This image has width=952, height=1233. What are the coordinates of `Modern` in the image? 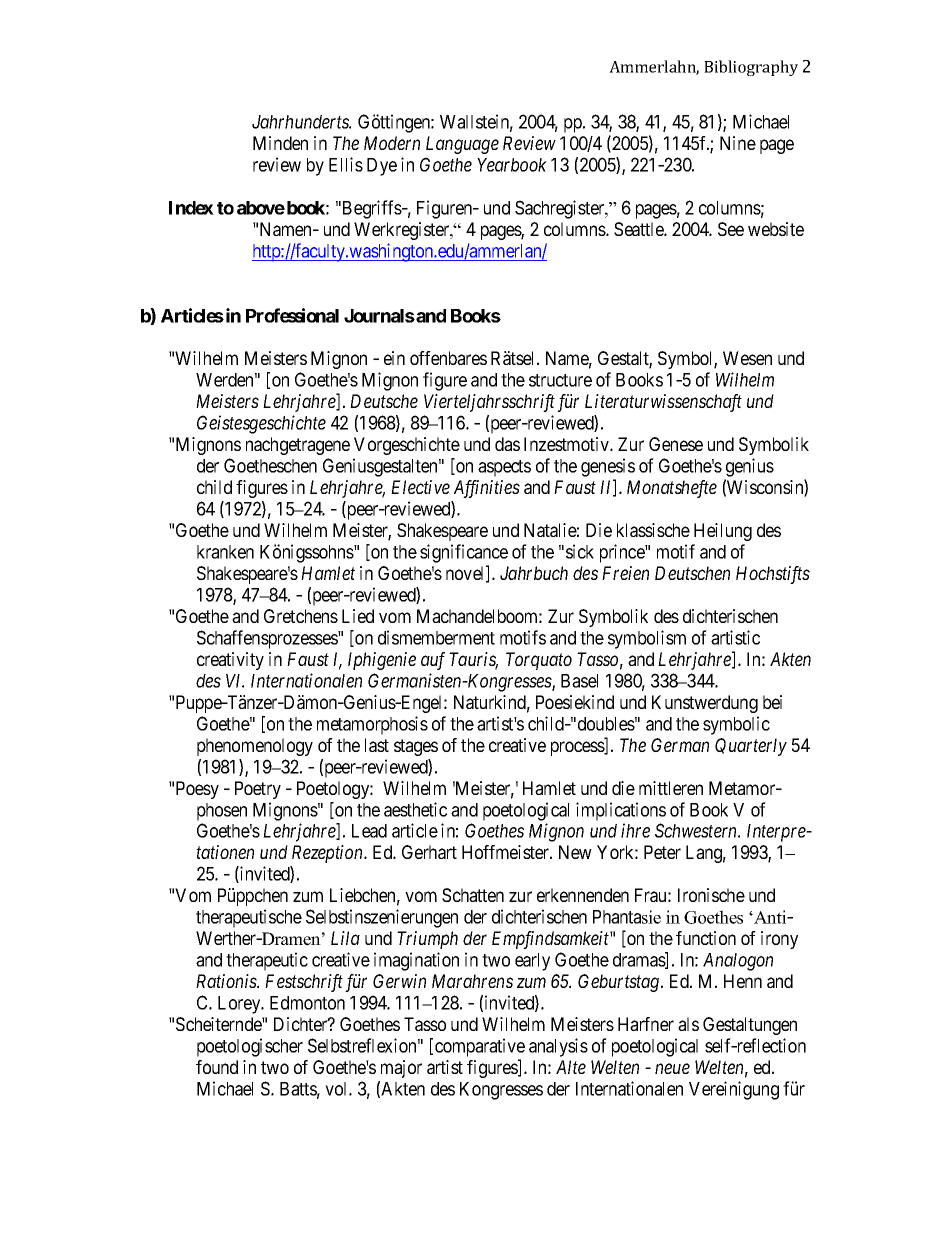 It's located at (392, 143).
